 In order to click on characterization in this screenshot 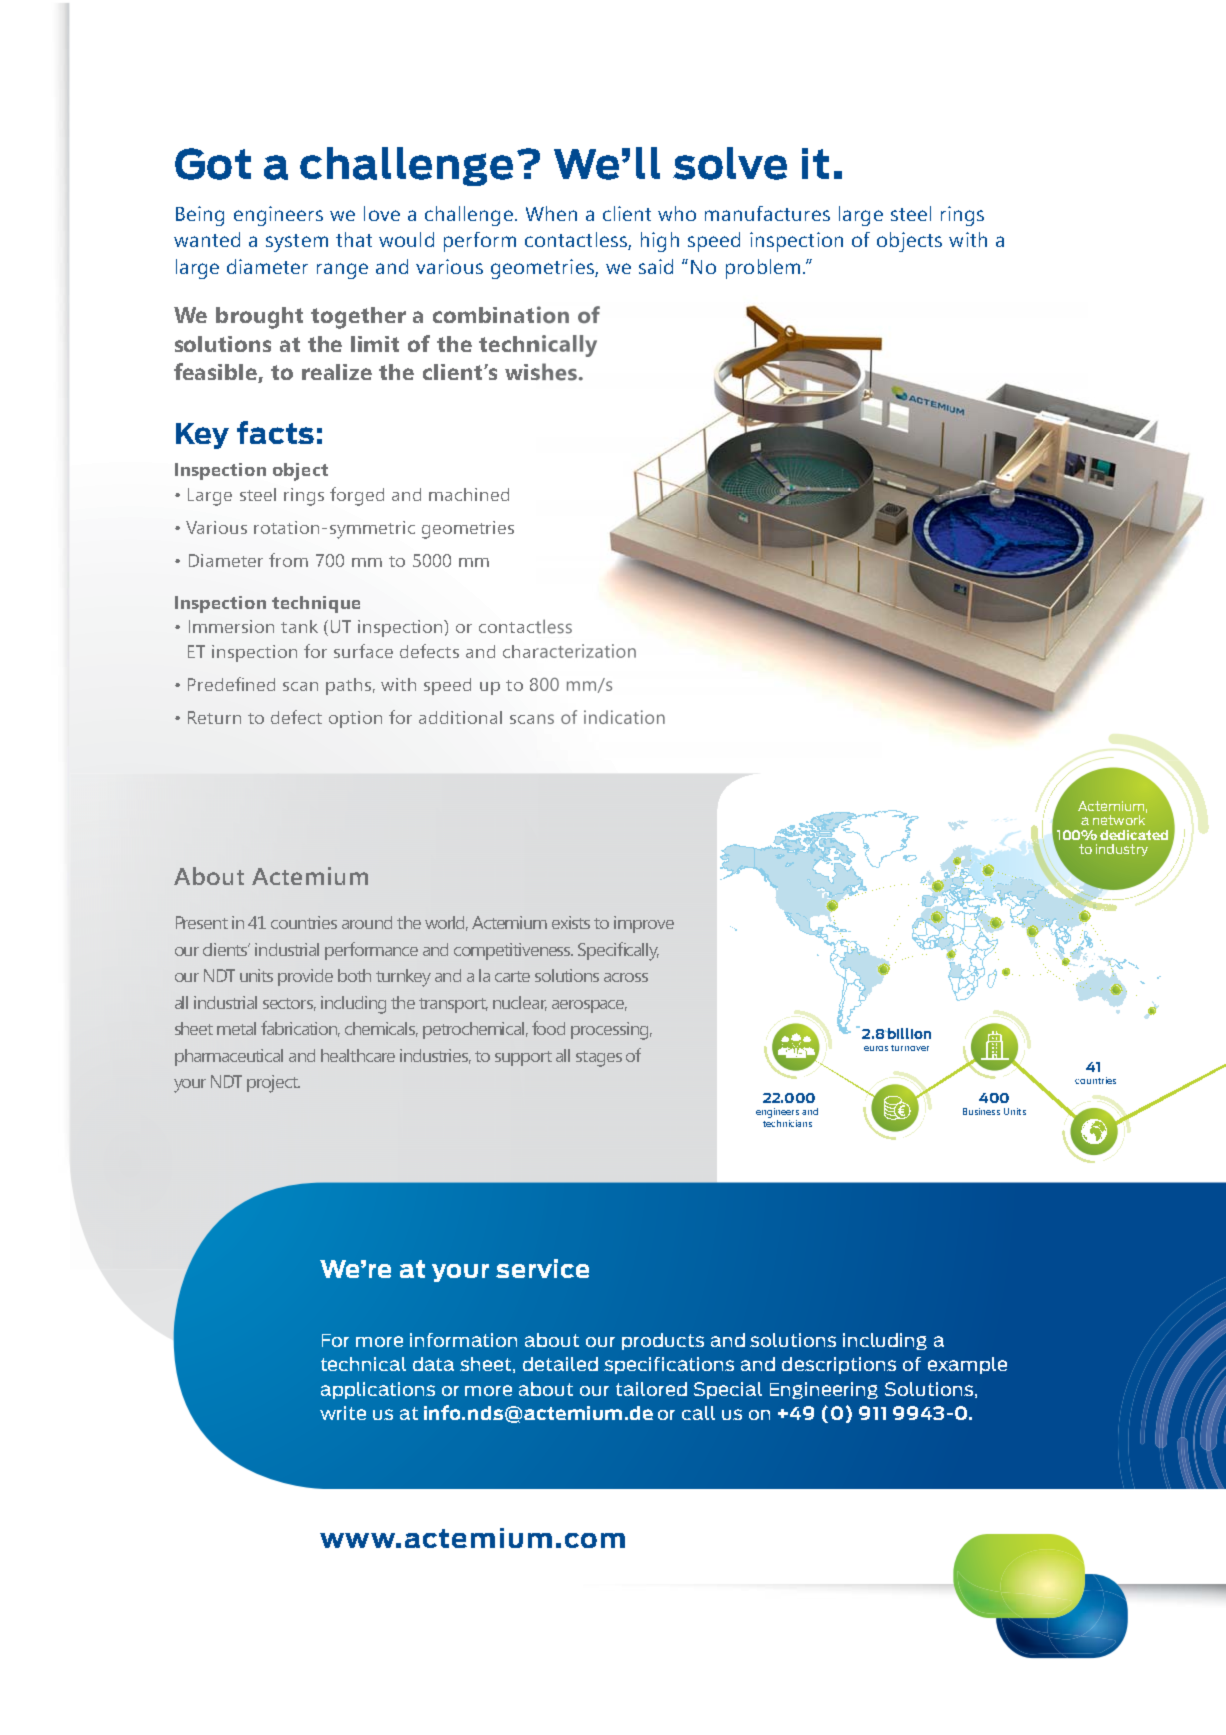, I will do `click(569, 651)`.
